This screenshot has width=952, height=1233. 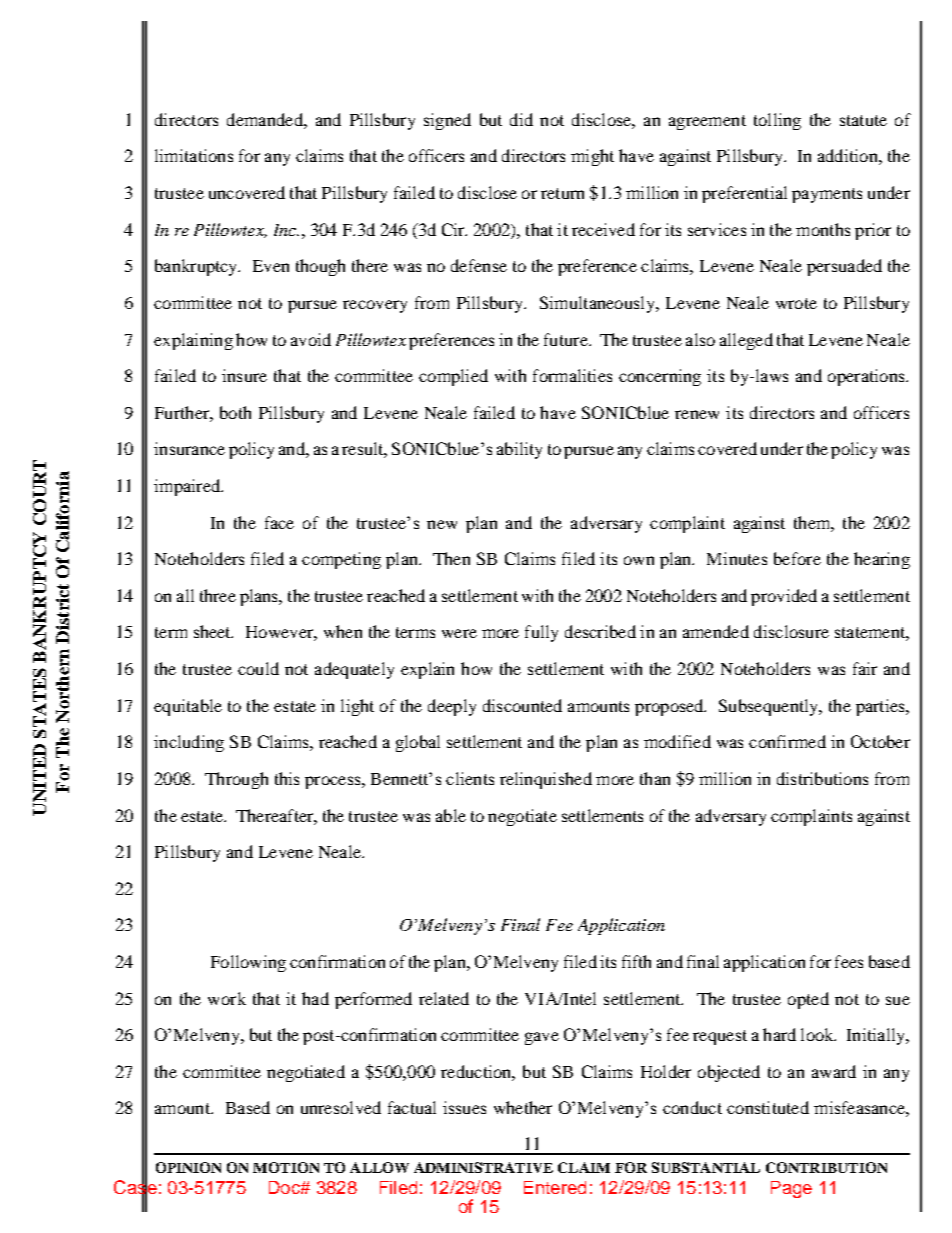 I want to click on disclosure, so click(x=791, y=631).
